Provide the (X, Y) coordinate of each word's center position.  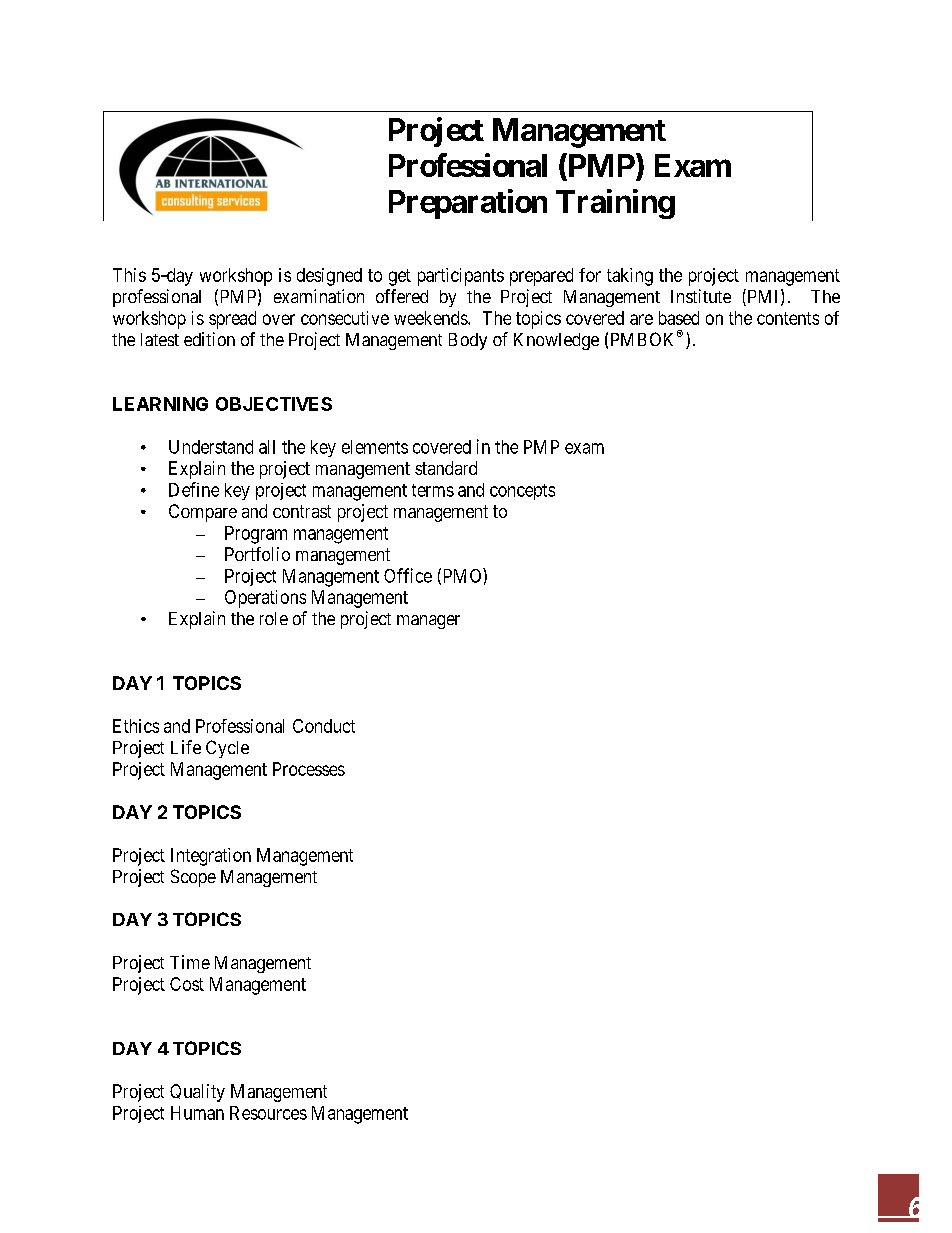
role (274, 618)
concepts (522, 492)
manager (428, 622)
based (679, 318)
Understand (211, 447)
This (129, 275)
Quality (197, 1093)
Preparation (468, 204)
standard (446, 468)
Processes (309, 769)
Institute (701, 296)
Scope (193, 878)
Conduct (324, 726)
